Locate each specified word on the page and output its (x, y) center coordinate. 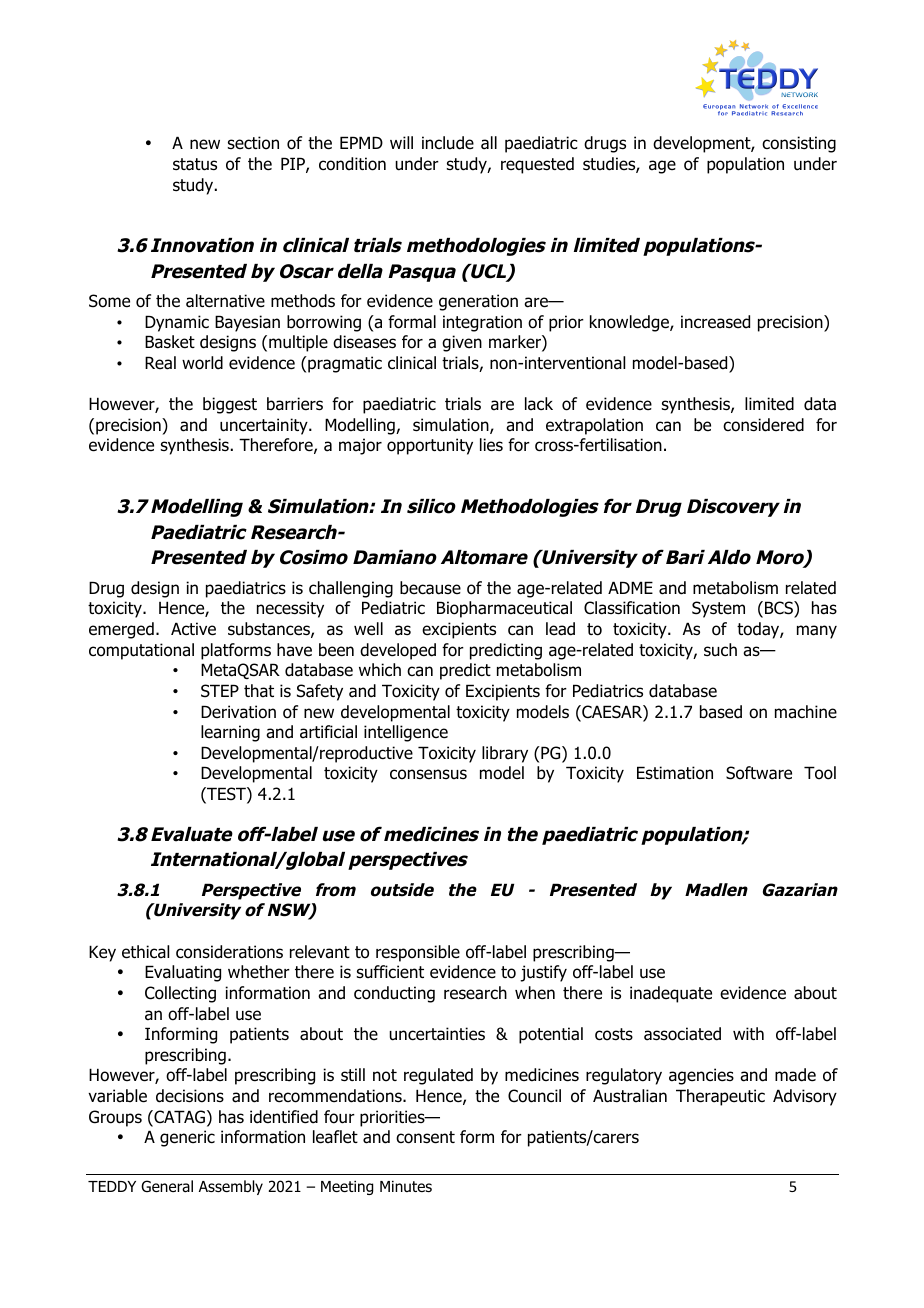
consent (425, 1137)
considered (763, 425)
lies (491, 445)
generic (187, 1138)
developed (398, 651)
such (720, 650)
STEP (220, 691)
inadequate (671, 994)
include (448, 143)
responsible (418, 953)
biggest (230, 405)
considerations (229, 952)
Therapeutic (720, 1097)
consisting (799, 144)
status (195, 164)
